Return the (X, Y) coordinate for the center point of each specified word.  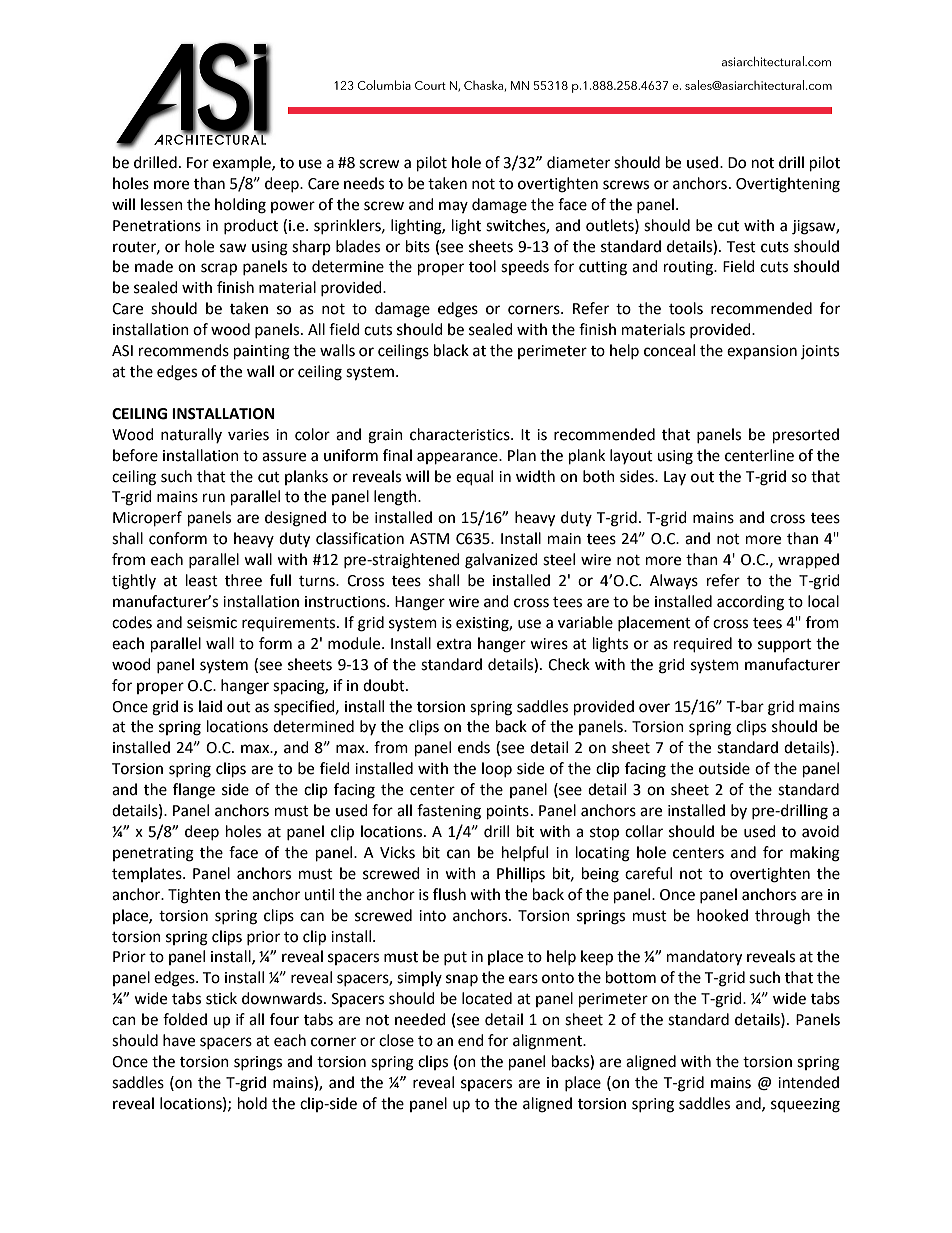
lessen (162, 204)
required (703, 645)
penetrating (153, 854)
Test (741, 247)
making (815, 854)
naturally (191, 435)
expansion (762, 352)
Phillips (521, 875)
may (453, 207)
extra (454, 644)
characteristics (461, 434)
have (179, 1040)
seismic (212, 623)
